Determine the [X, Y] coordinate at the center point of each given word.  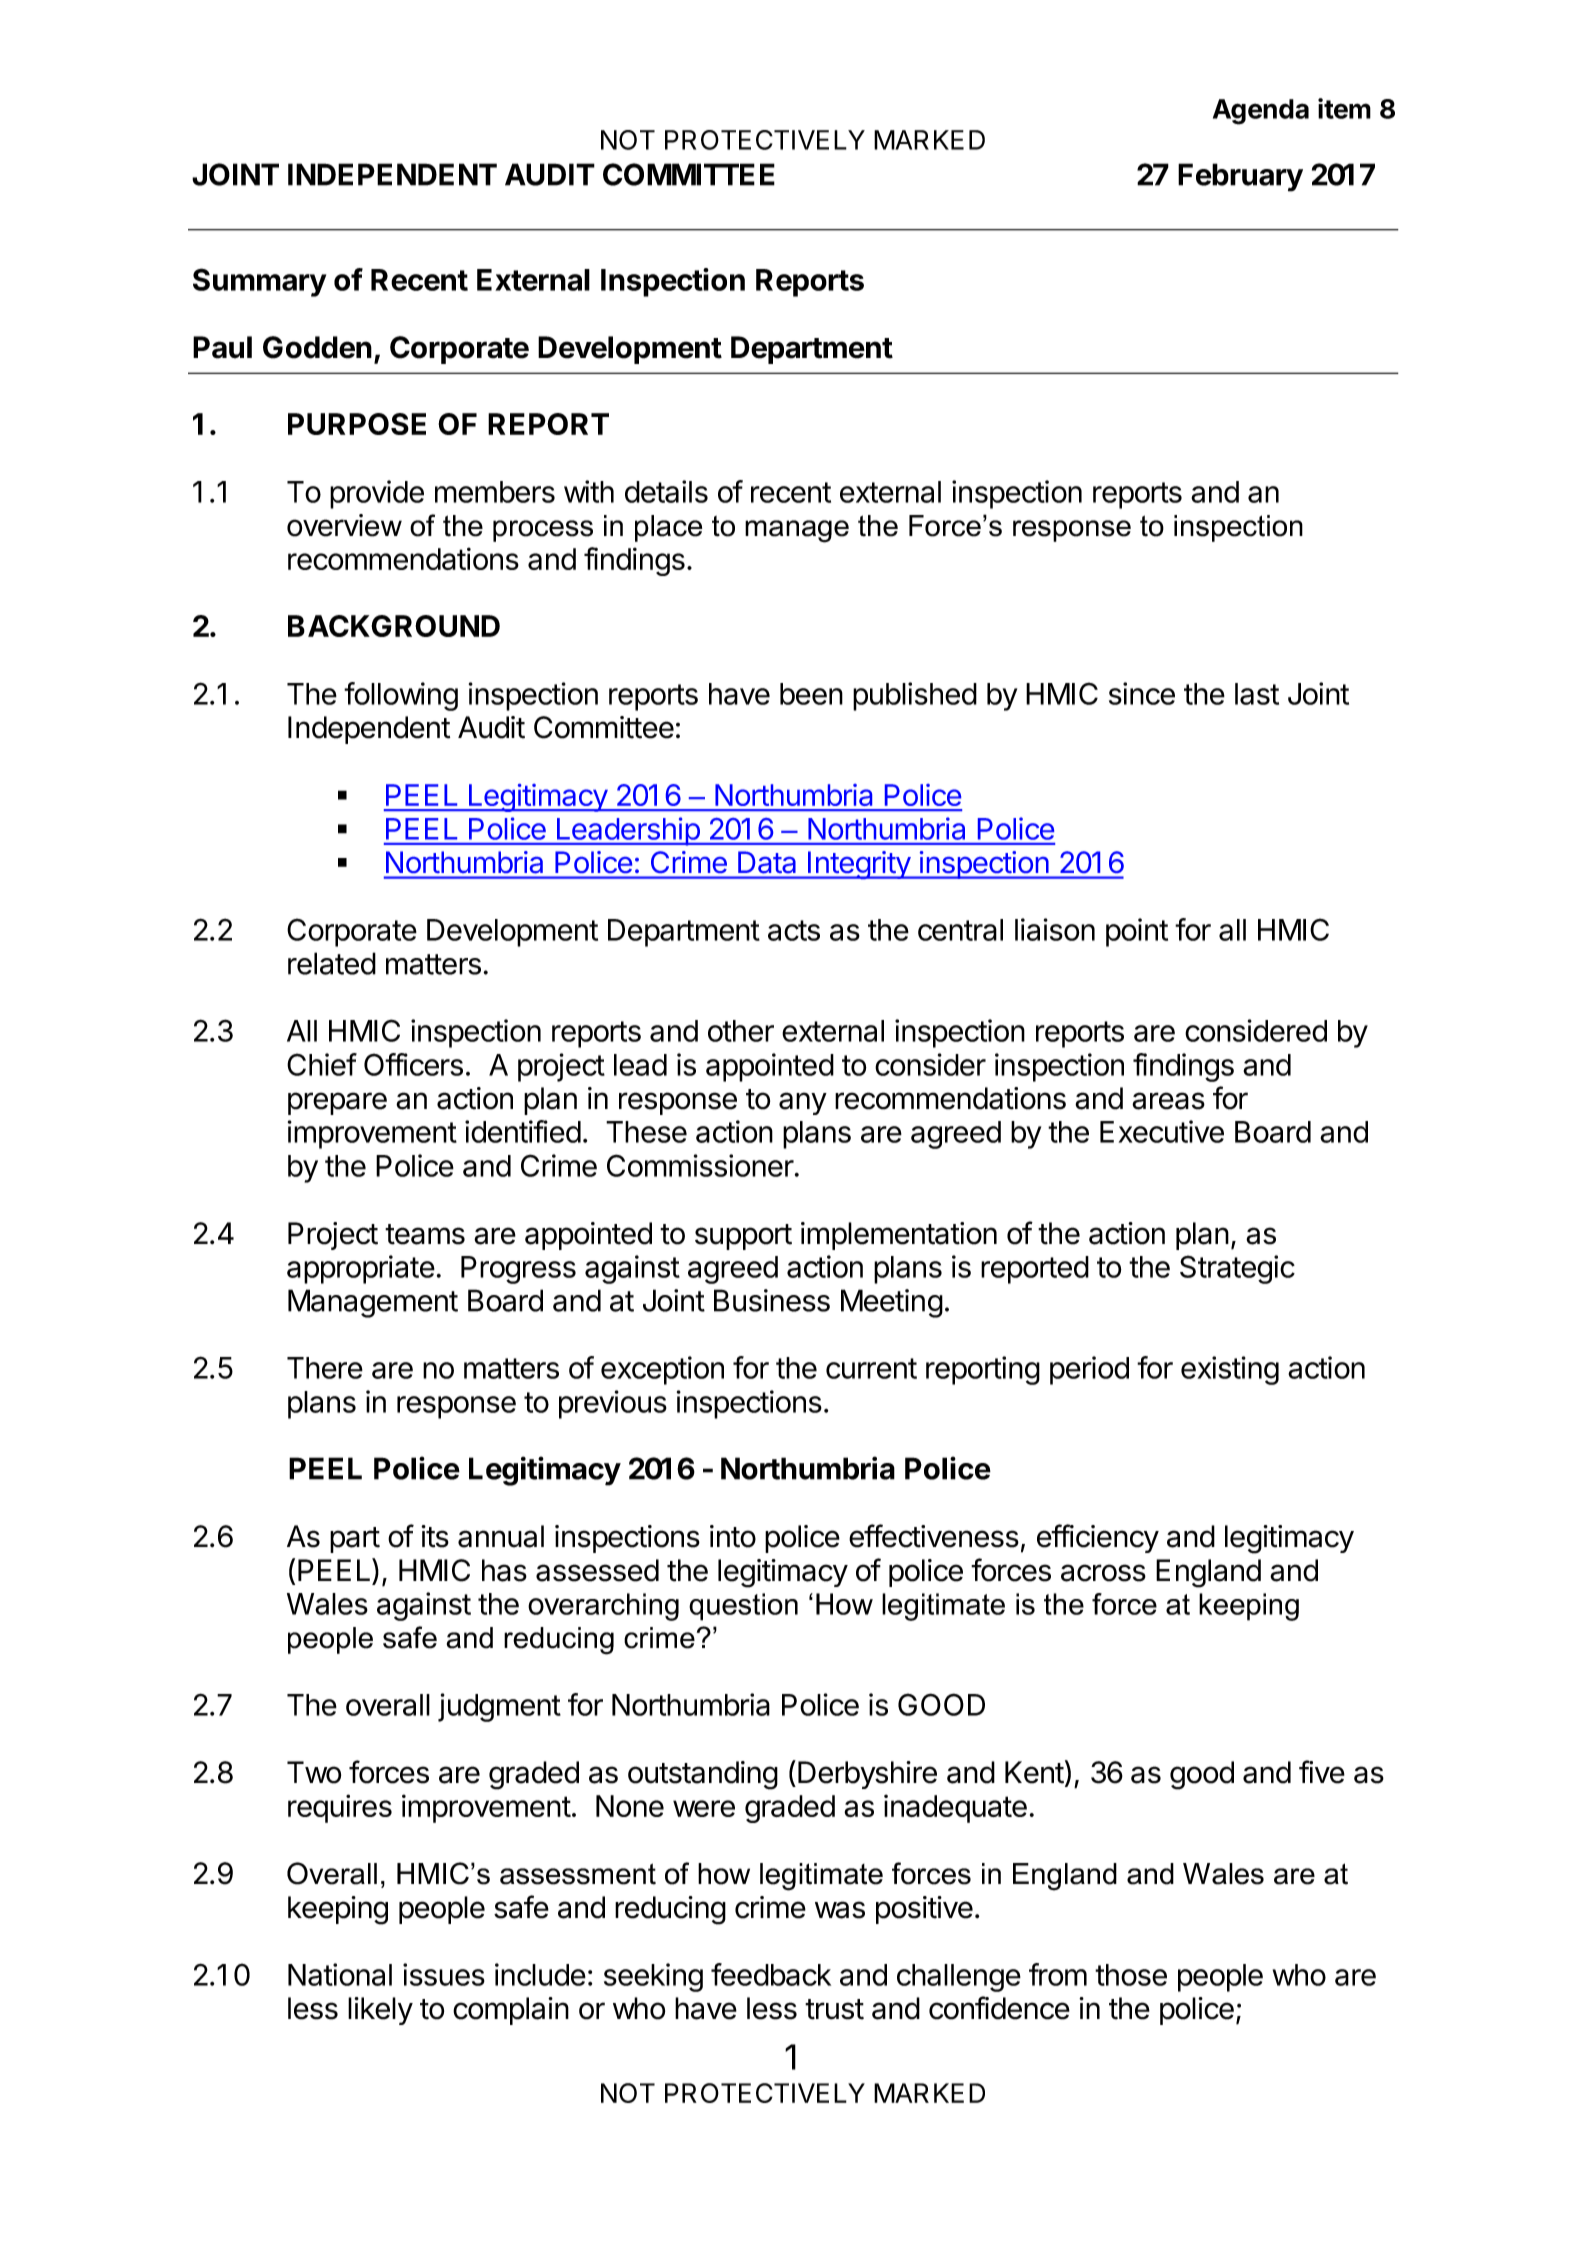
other [741, 1031]
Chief [322, 1064]
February [1240, 177]
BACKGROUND [394, 626]
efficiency [1098, 1538]
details [666, 491]
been [811, 694]
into [733, 1536]
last [1257, 694]
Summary [259, 282]
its [435, 1536]
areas [1168, 1101]
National [340, 1974]
